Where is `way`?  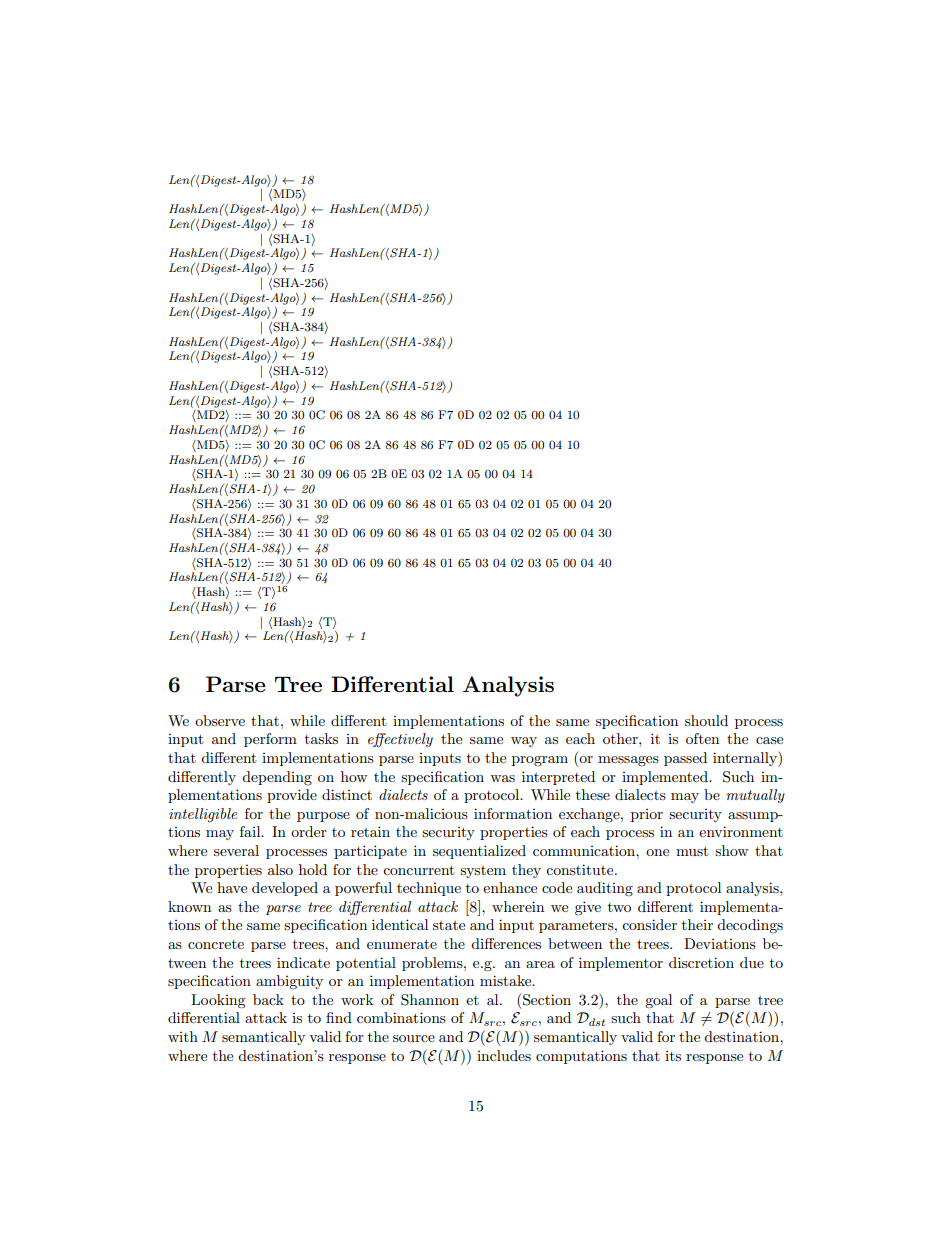 way is located at coordinates (524, 742).
